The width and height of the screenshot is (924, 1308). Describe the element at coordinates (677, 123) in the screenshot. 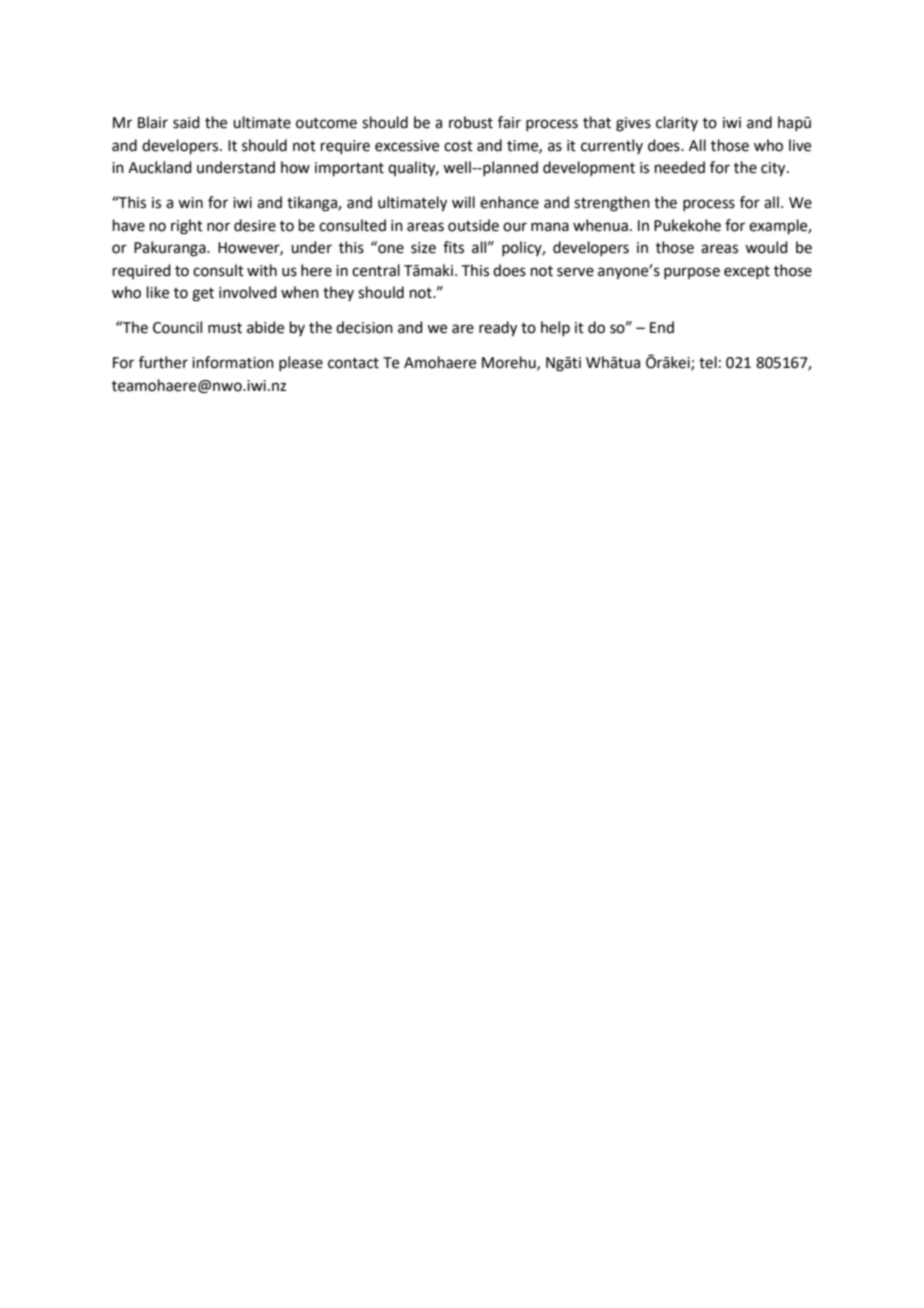

I see `clarity` at that location.
